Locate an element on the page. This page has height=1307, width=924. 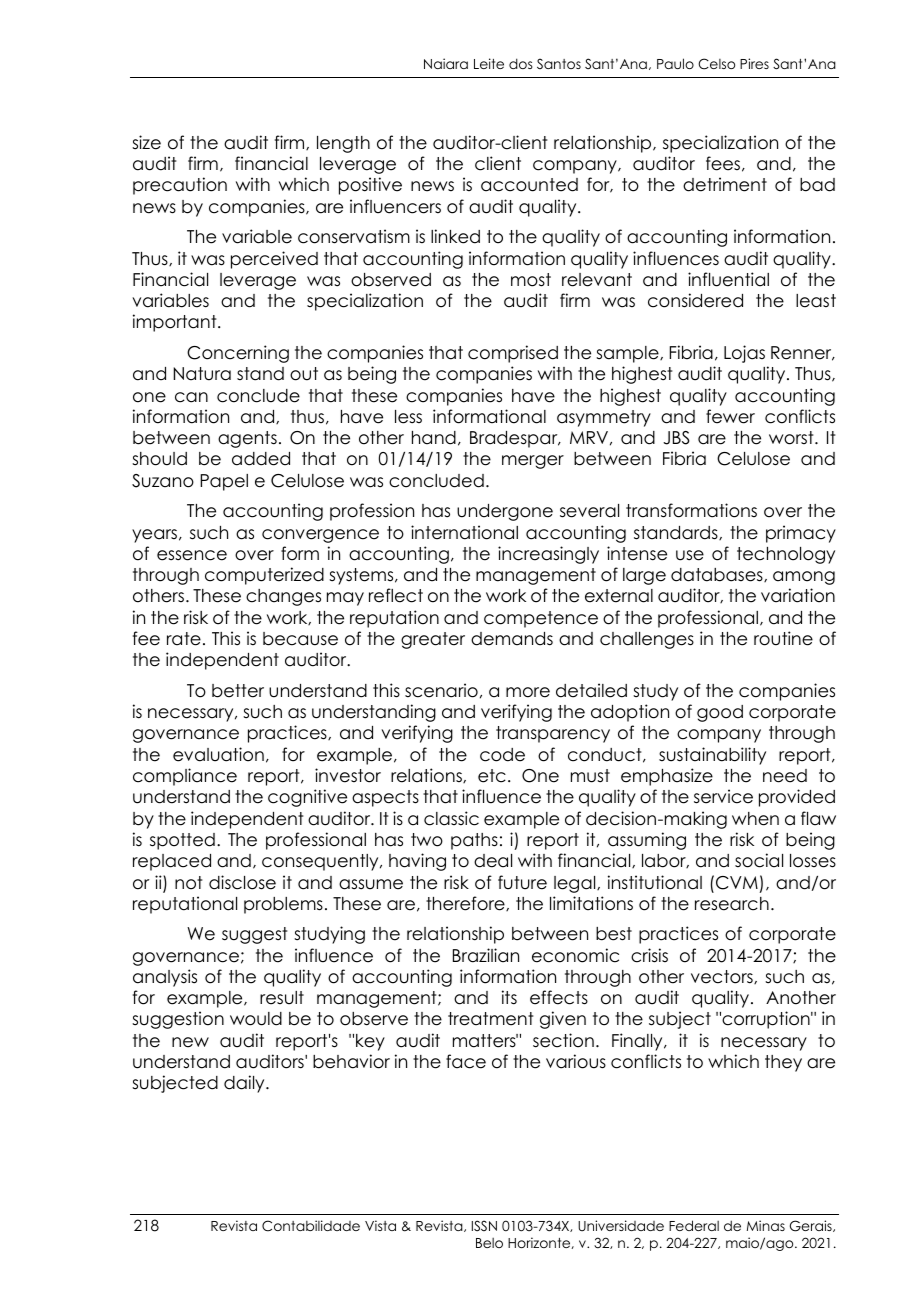
databases is located at coordinates (718, 575).
